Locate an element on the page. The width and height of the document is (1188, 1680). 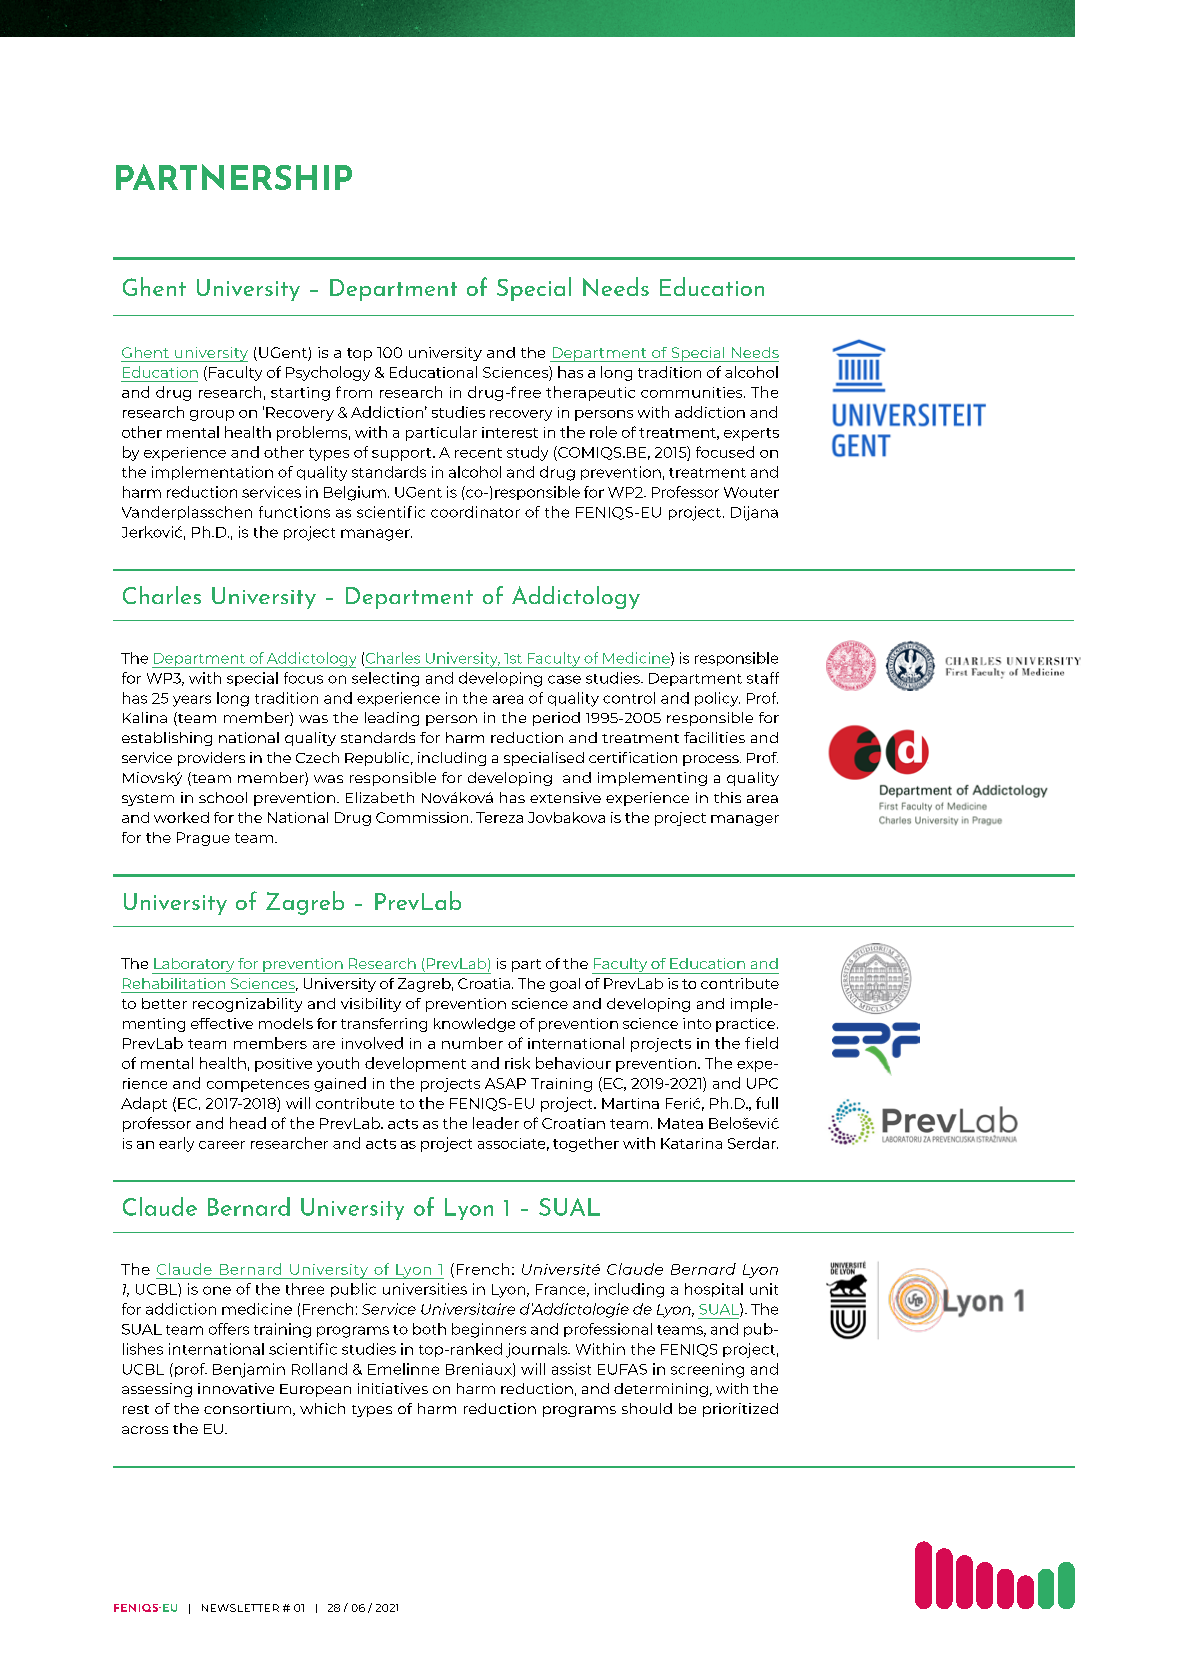
prioritized is located at coordinates (740, 1410).
